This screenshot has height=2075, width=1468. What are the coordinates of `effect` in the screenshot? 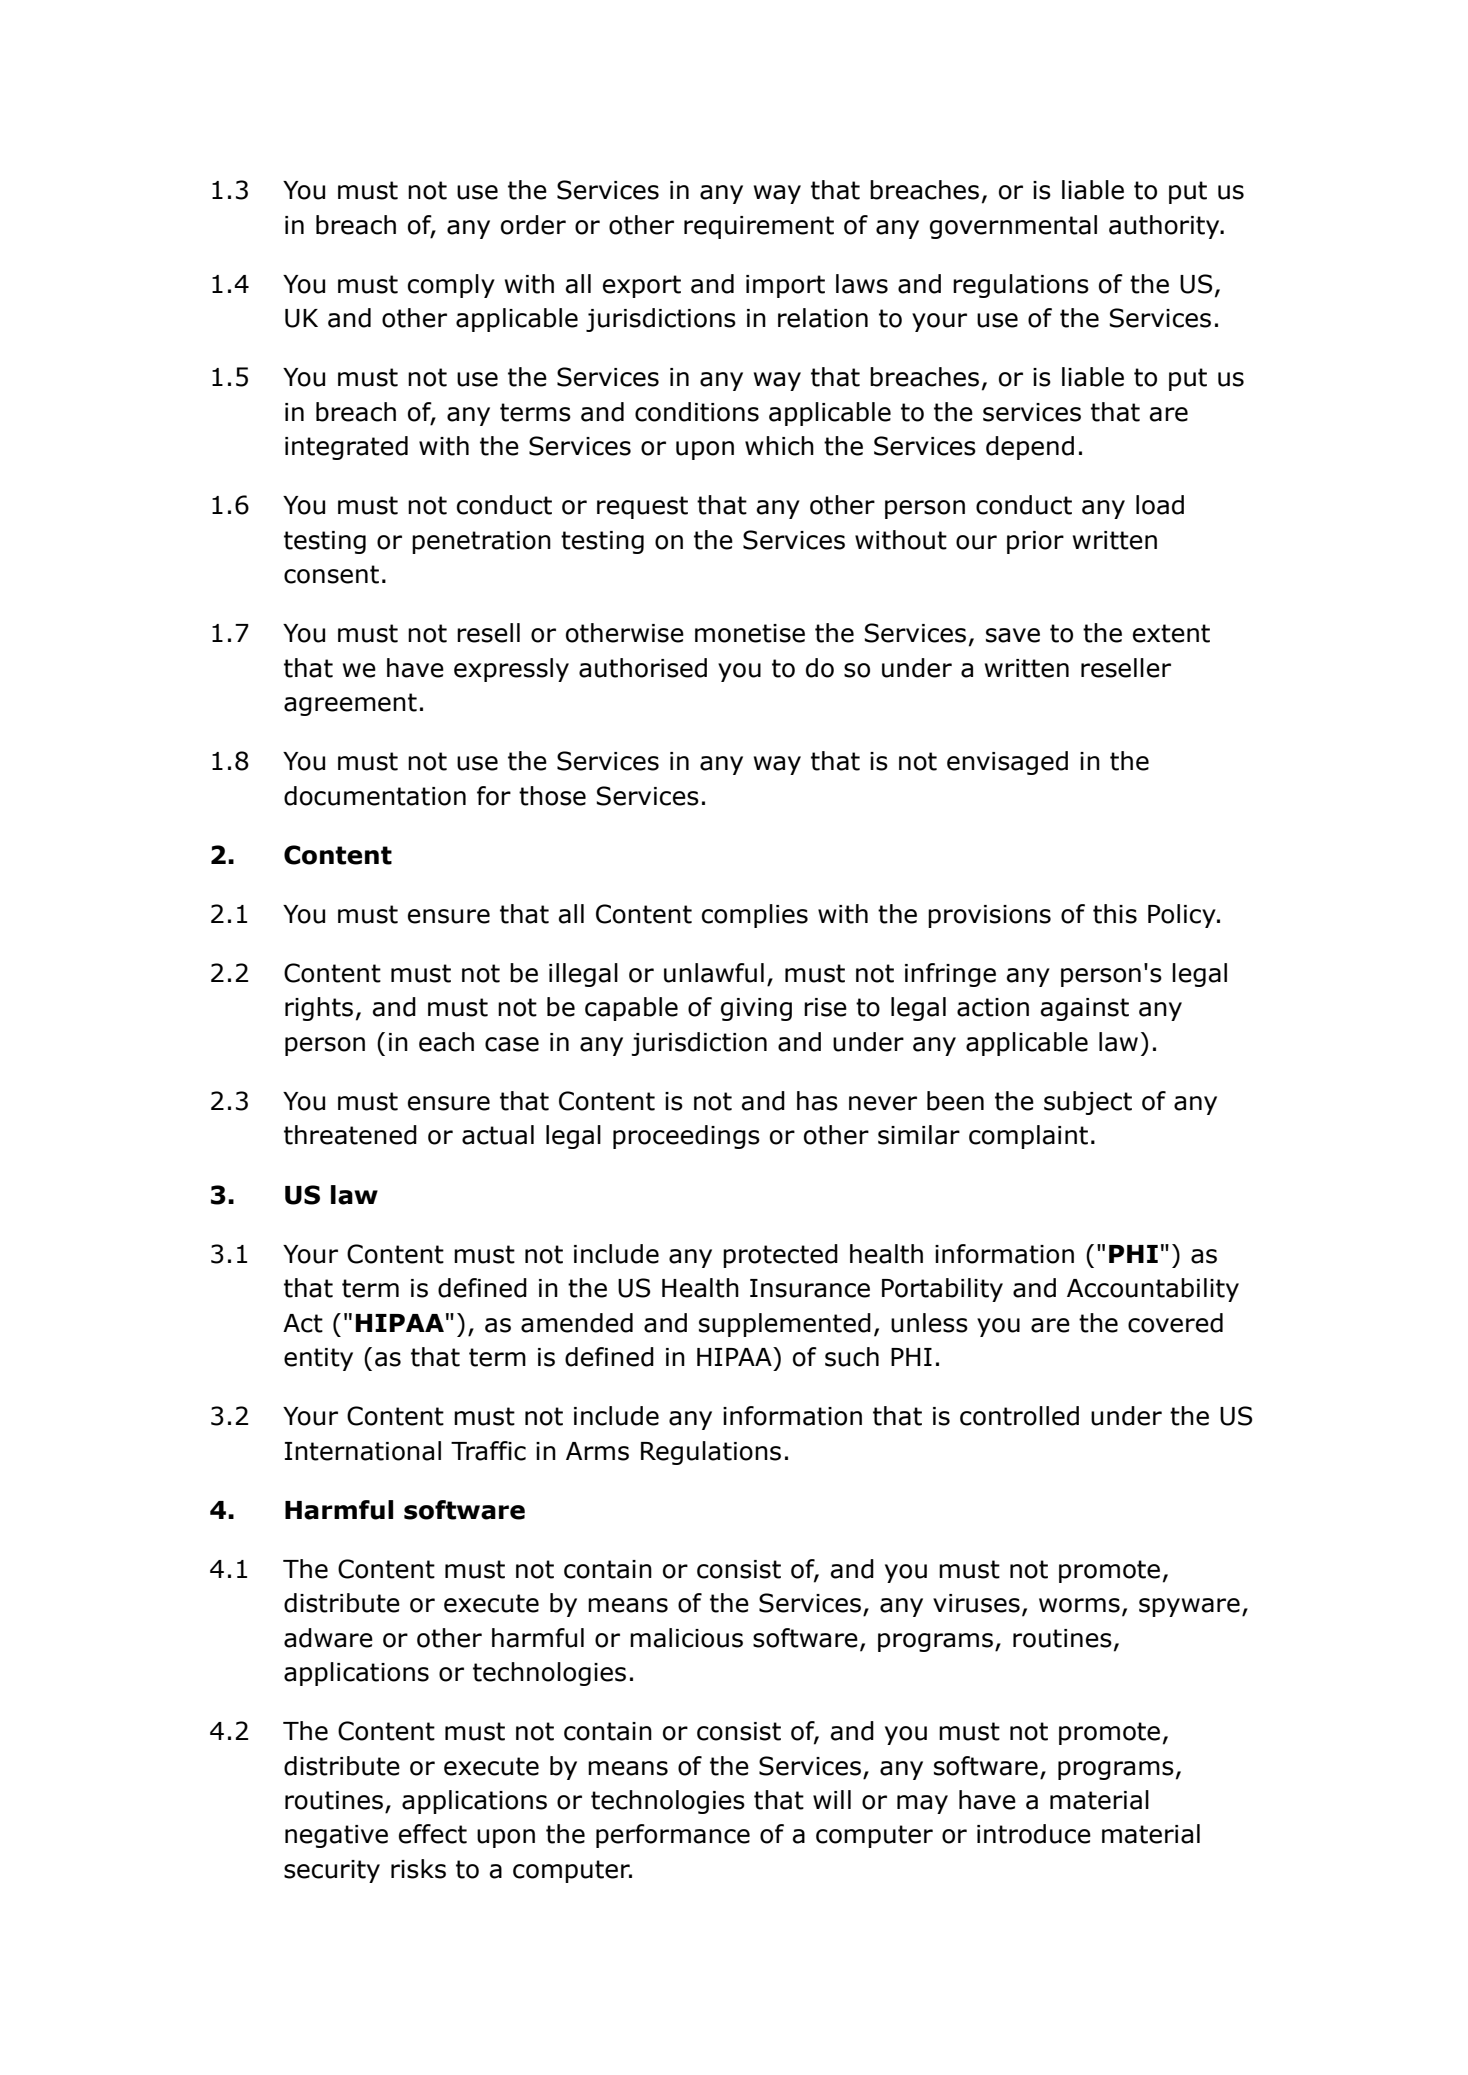 It's located at (433, 1834).
